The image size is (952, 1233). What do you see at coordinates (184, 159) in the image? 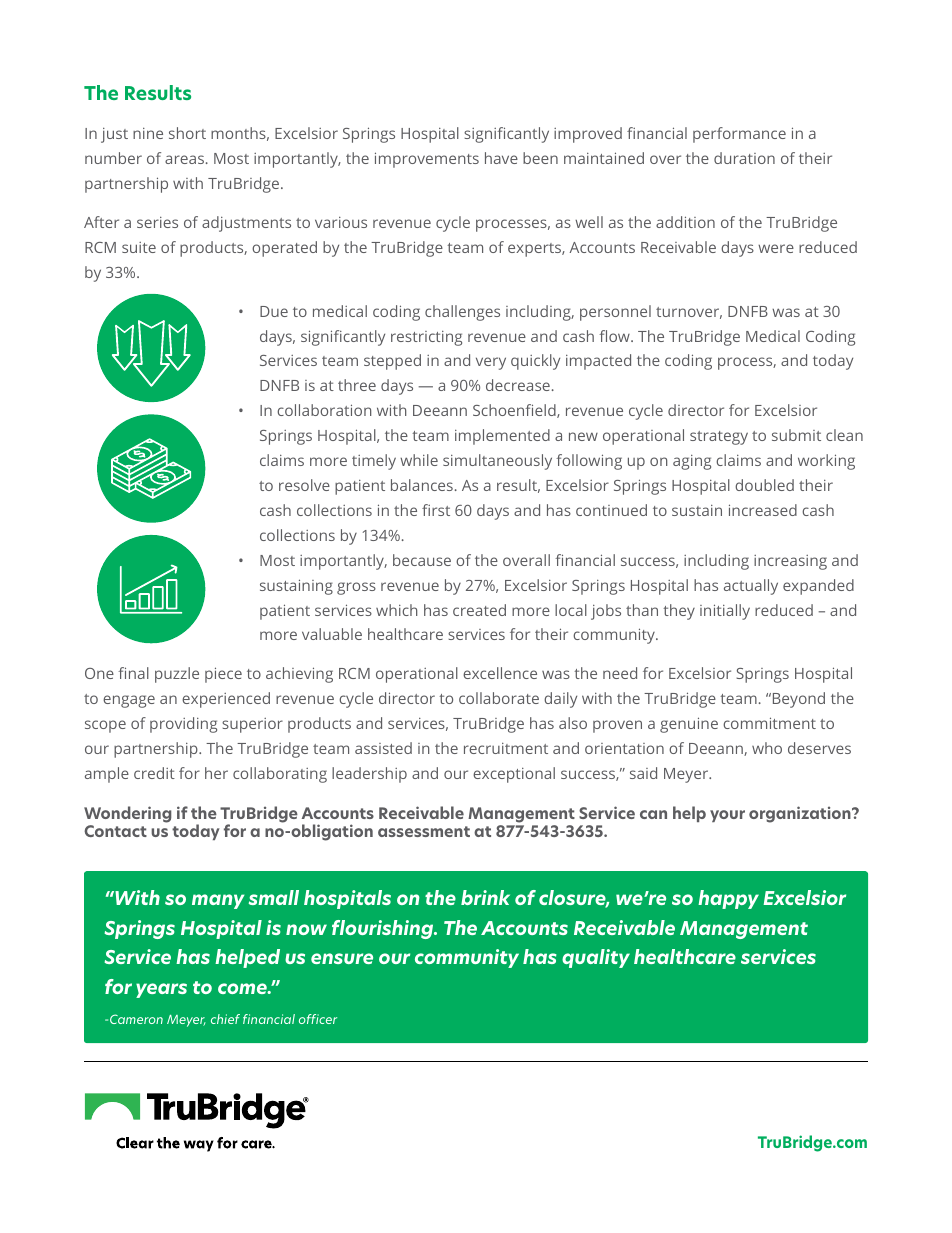
I see `areas` at bounding box center [184, 159].
